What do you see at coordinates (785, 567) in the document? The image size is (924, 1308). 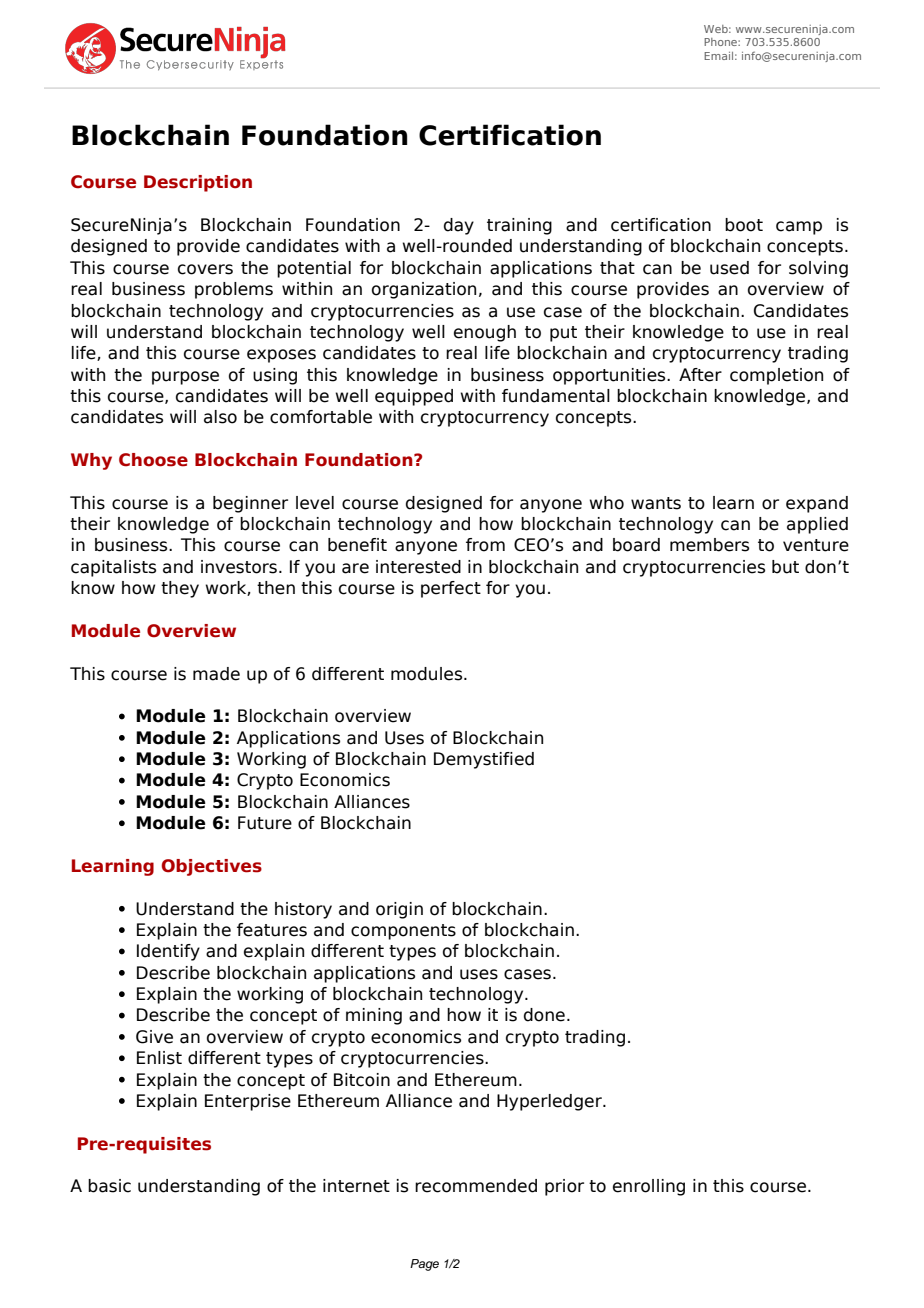 I see `but` at bounding box center [785, 567].
